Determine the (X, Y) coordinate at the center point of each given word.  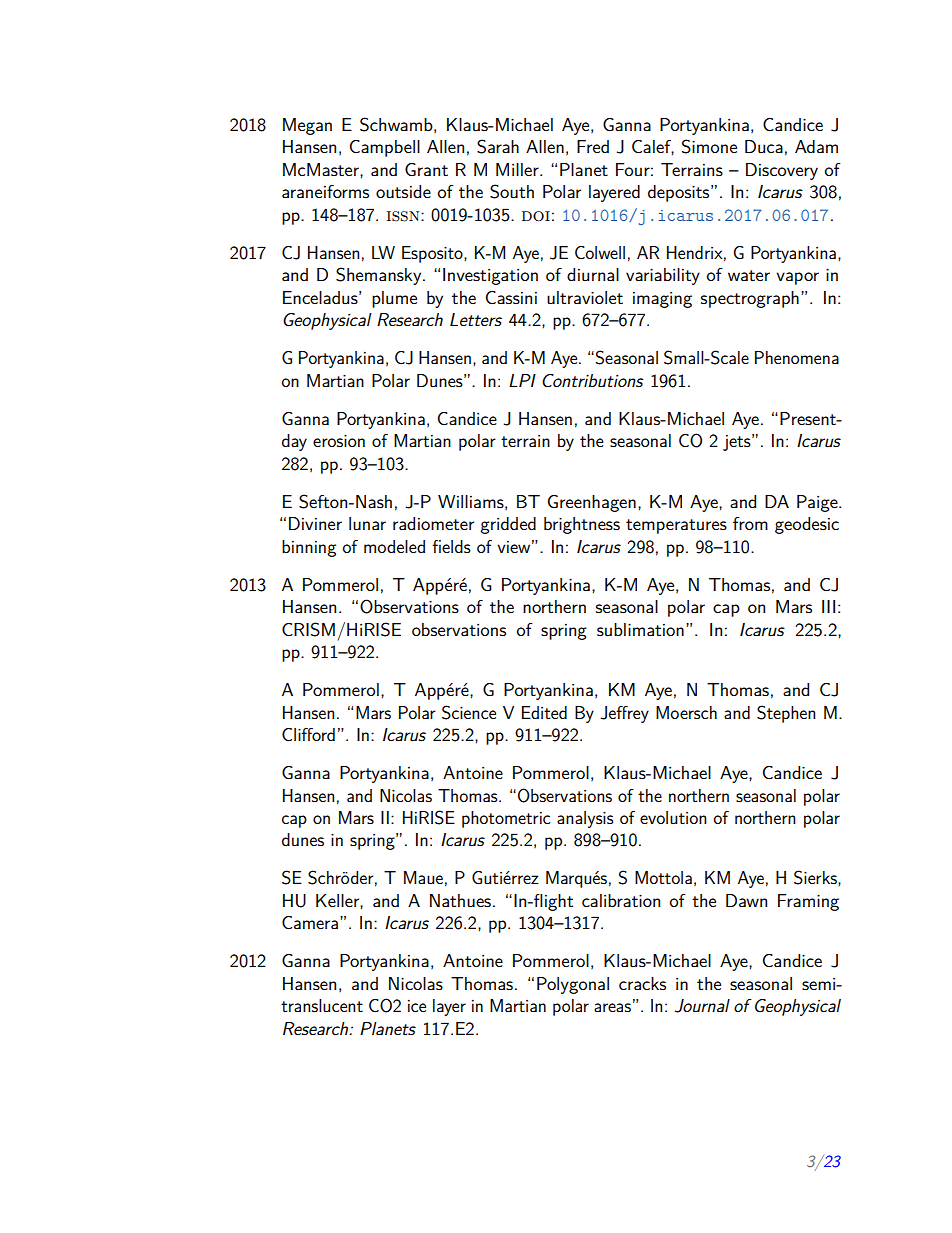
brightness (582, 525)
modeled (394, 546)
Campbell (385, 148)
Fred (593, 146)
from (750, 523)
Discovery (782, 171)
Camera (310, 923)
